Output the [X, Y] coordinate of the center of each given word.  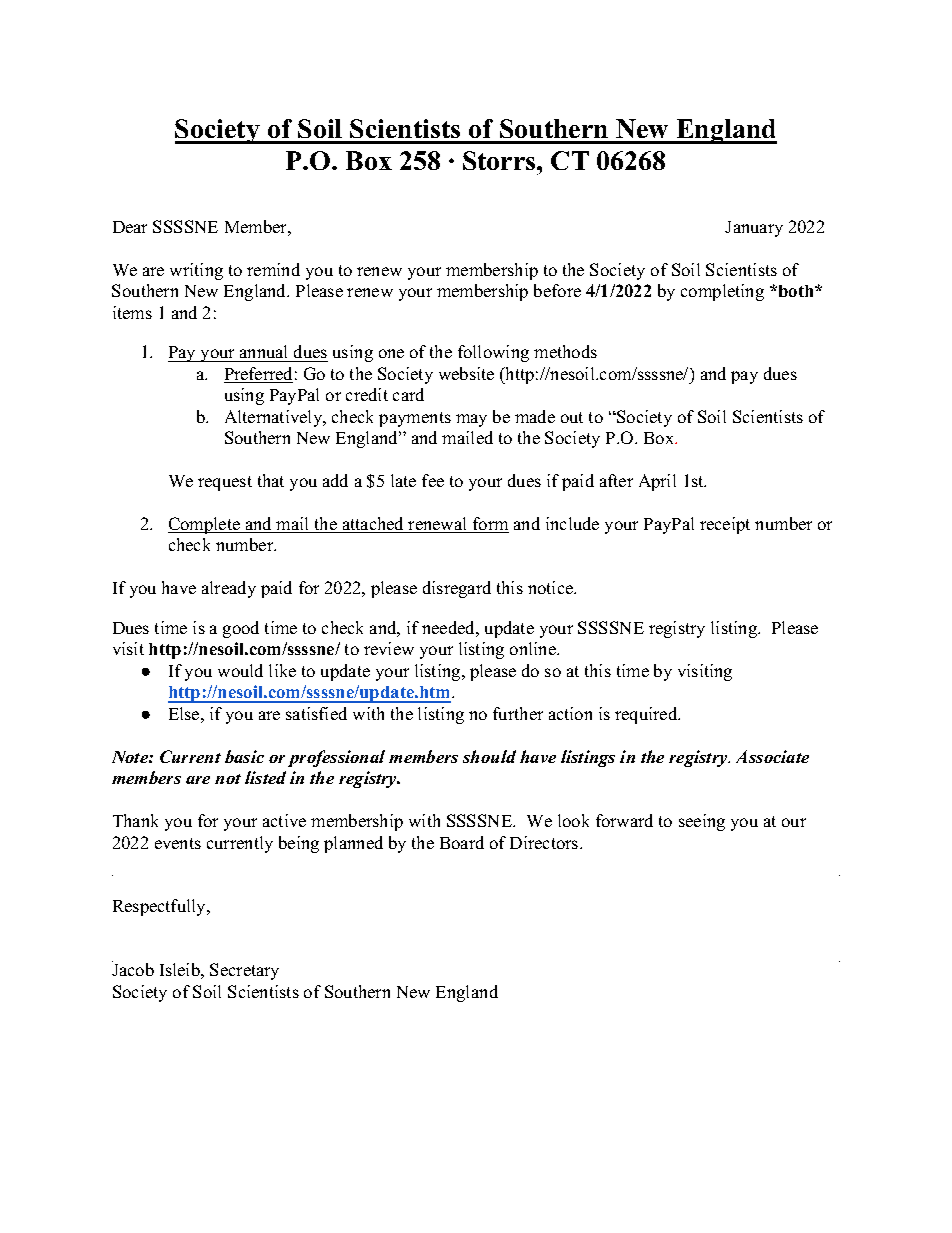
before [557, 290]
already [229, 589]
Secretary [244, 971]
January [754, 229]
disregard [457, 589]
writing [196, 271]
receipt [725, 525]
